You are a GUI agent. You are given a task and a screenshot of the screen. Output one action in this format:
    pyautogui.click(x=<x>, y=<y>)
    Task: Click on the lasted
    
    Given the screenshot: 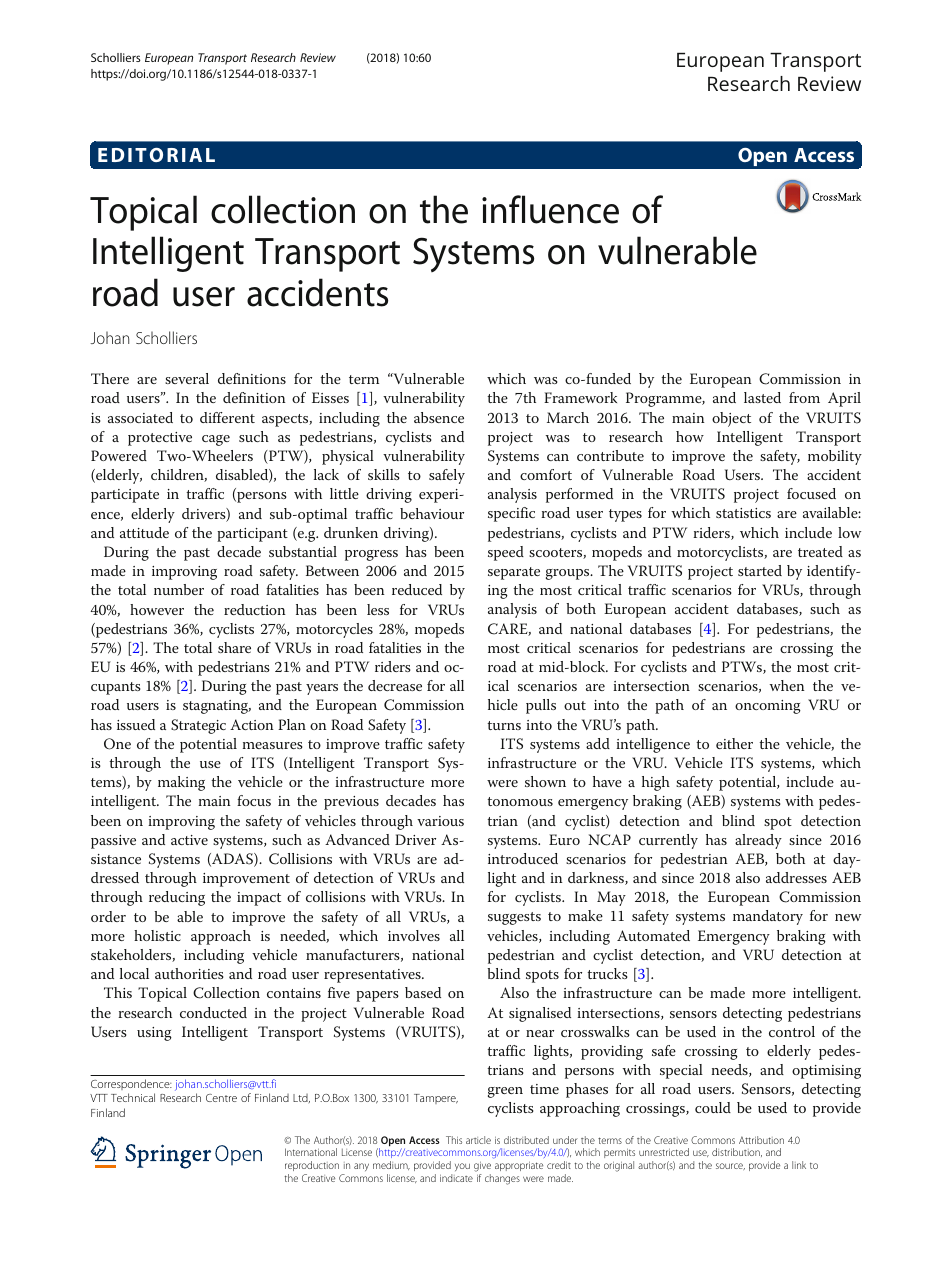 What is the action you would take?
    pyautogui.click(x=762, y=397)
